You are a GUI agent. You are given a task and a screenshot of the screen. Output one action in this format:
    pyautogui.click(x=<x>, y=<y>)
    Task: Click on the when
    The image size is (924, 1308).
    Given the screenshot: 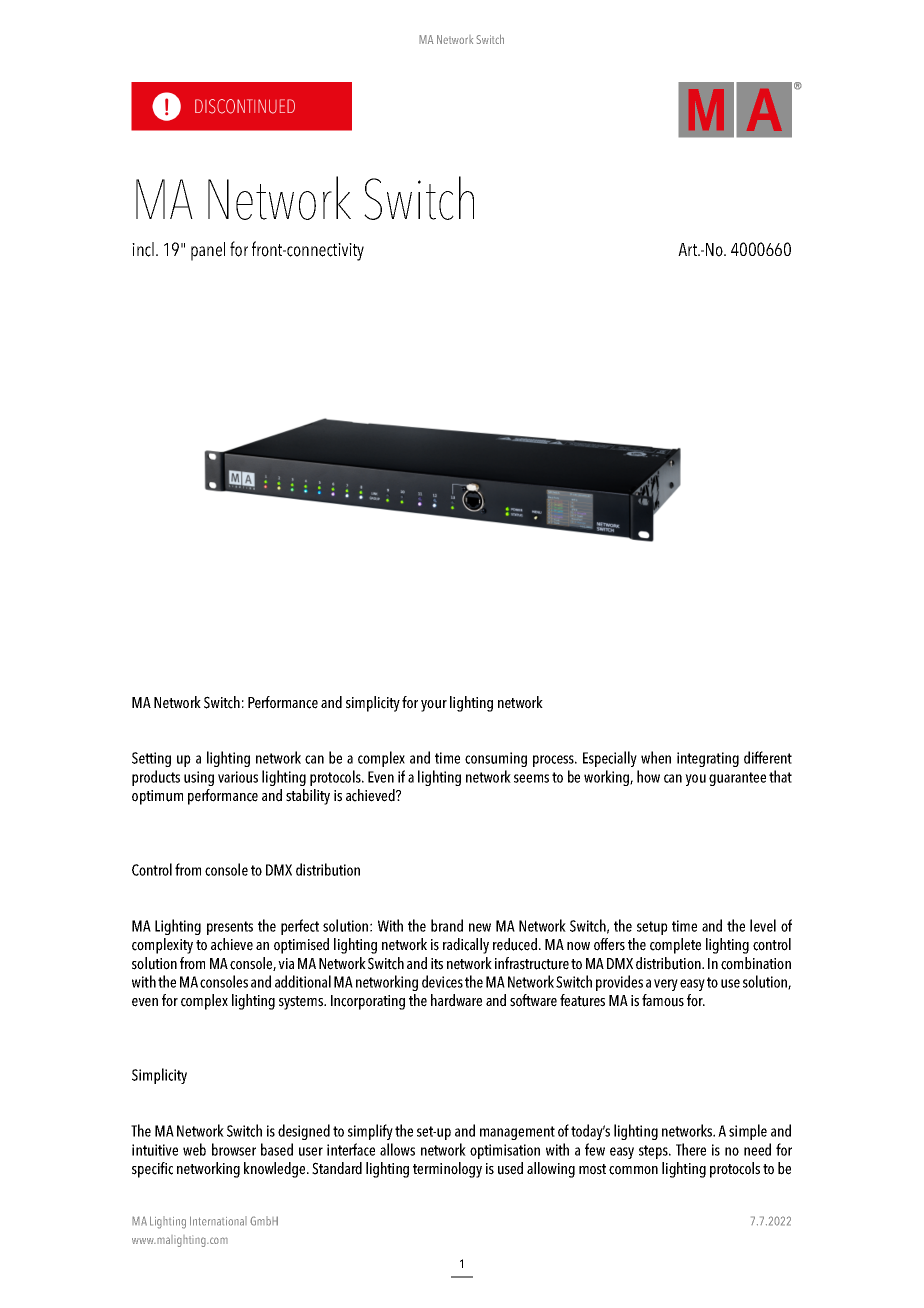 What is the action you would take?
    pyautogui.click(x=656, y=757)
